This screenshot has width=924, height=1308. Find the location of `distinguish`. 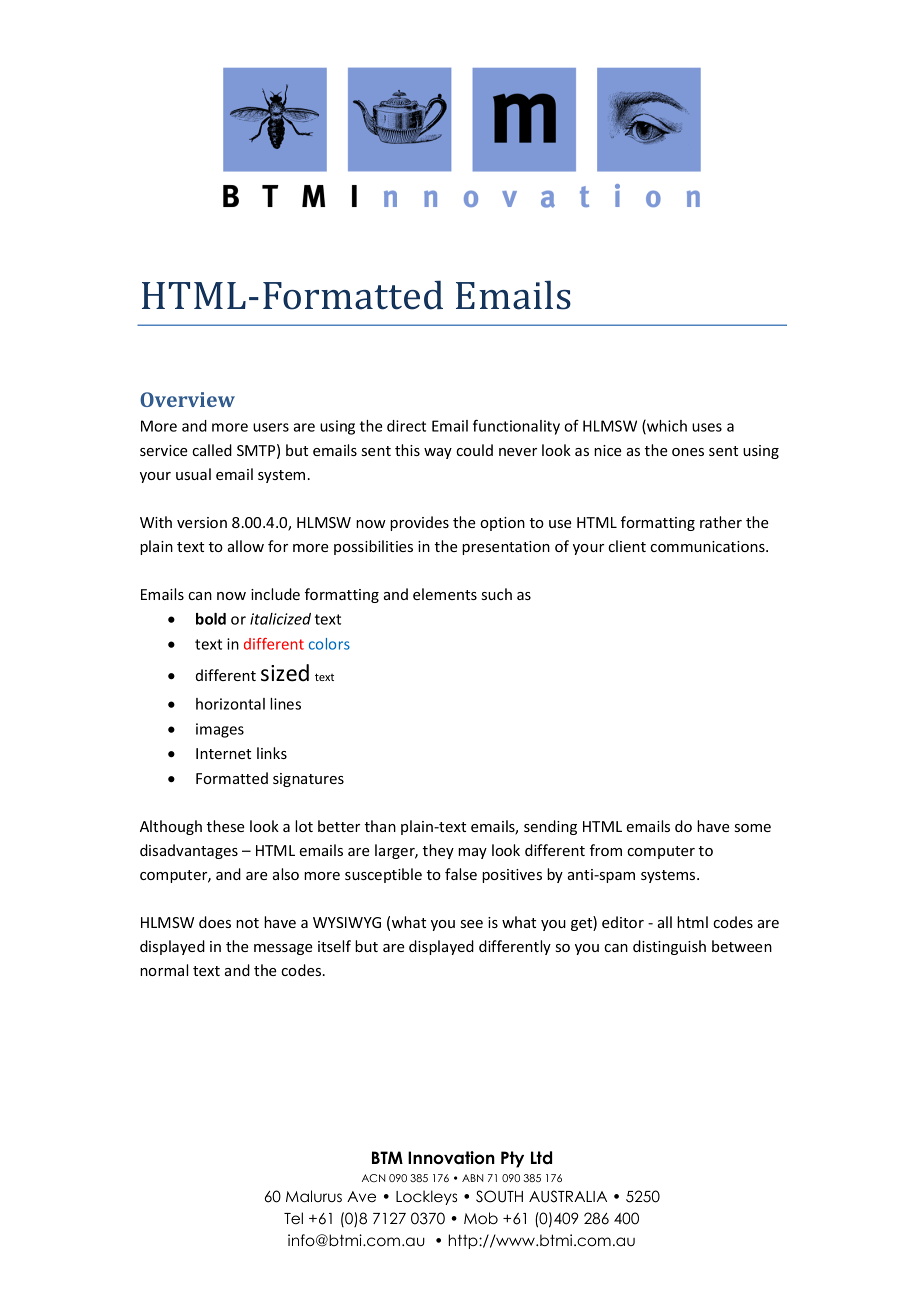

distinguish is located at coordinates (669, 947).
